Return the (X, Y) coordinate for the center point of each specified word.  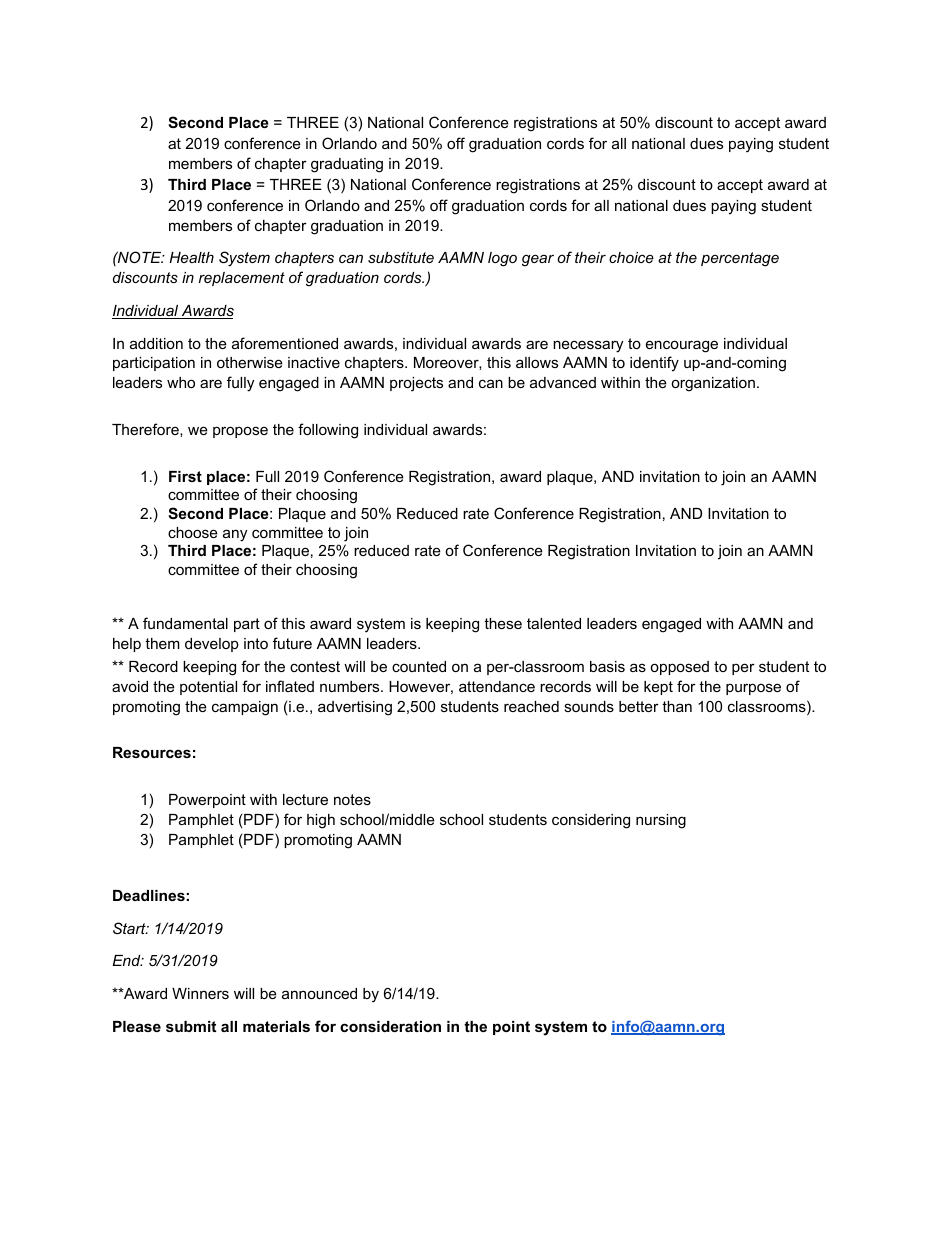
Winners (200, 993)
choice (631, 257)
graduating (347, 165)
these (503, 623)
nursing (661, 821)
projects (416, 384)
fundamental (185, 623)
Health (191, 257)
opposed (679, 668)
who (181, 382)
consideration (390, 1026)
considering (591, 821)
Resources (152, 752)
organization (713, 384)
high (321, 821)
